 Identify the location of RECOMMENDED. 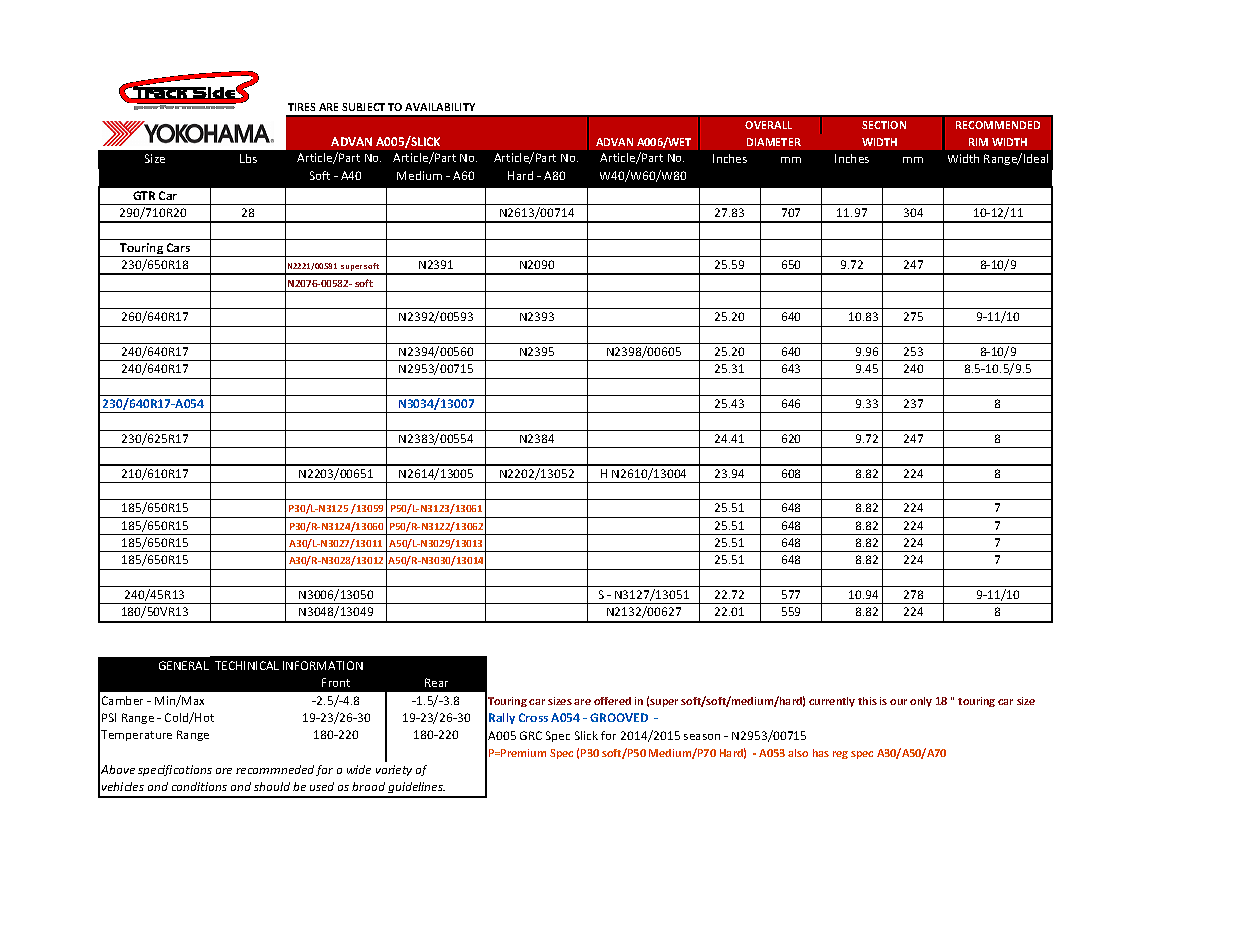
(998, 125).
